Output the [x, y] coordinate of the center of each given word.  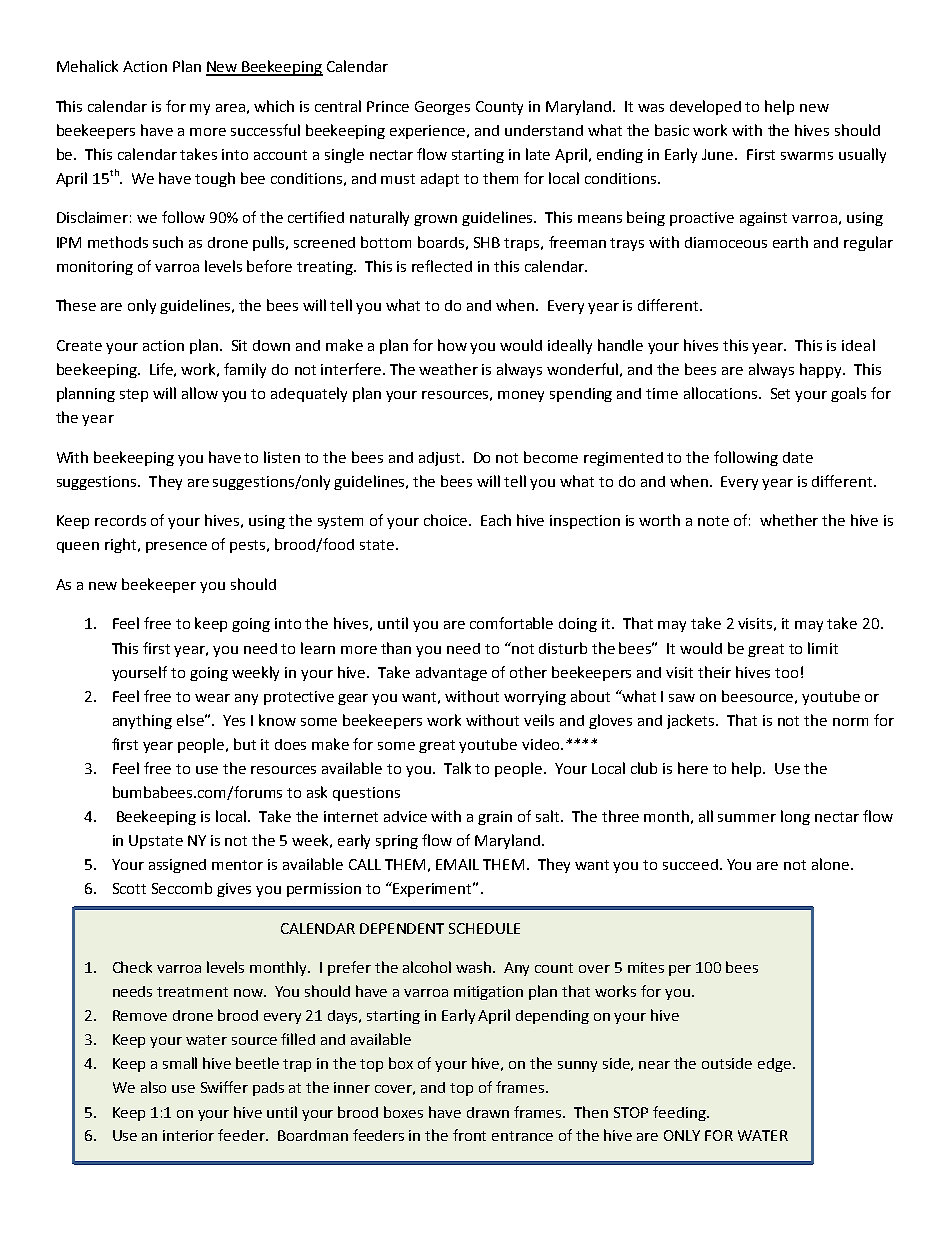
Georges [442, 108]
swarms [807, 156]
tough [215, 179]
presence [176, 547]
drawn [488, 1112]
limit [823, 648]
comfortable [511, 623]
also [153, 1087]
